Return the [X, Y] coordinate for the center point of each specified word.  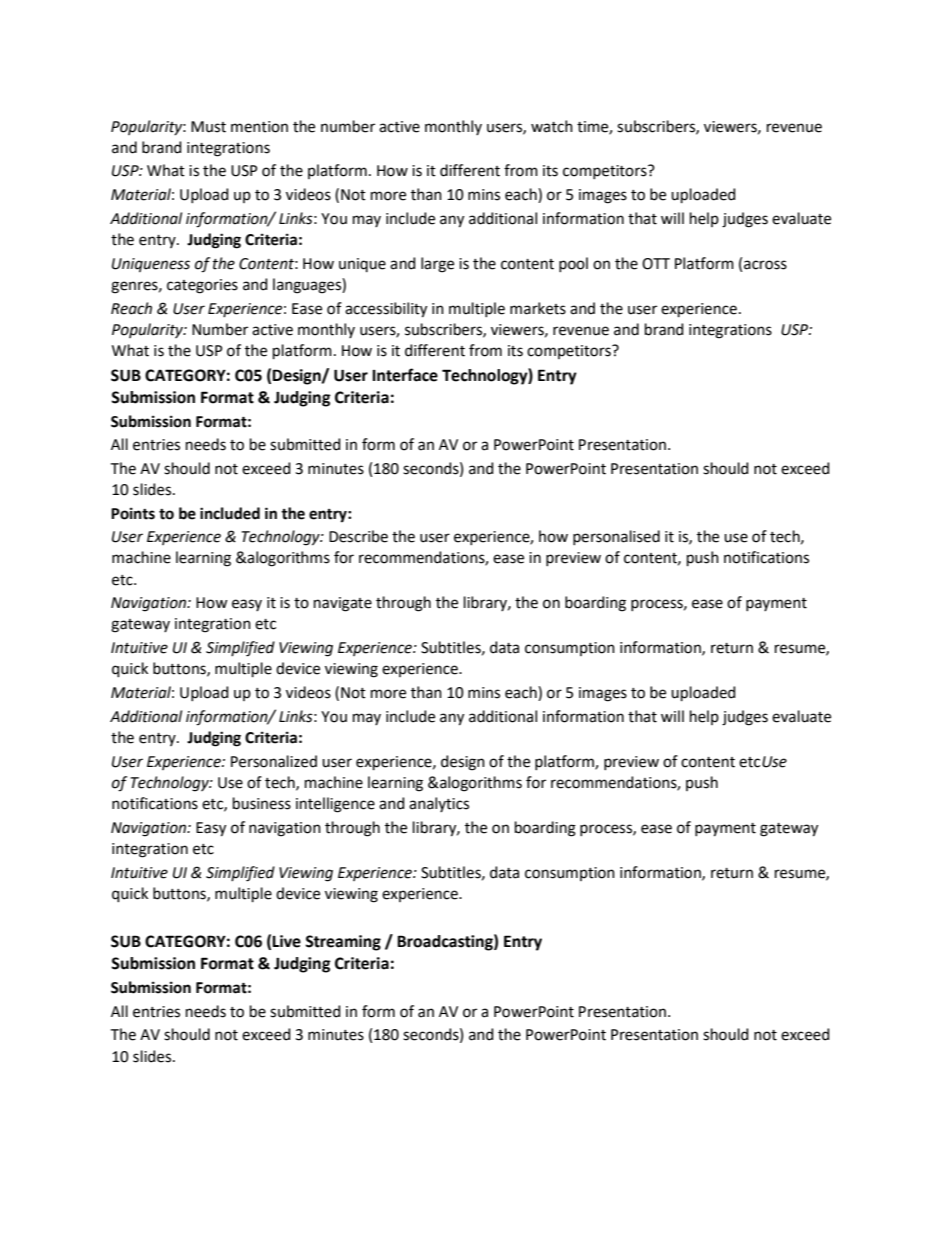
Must [208, 127]
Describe [358, 536]
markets [538, 308]
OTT [656, 264]
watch [552, 126]
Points [133, 513]
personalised [616, 537]
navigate [343, 604]
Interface [405, 375]
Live [286, 941]
